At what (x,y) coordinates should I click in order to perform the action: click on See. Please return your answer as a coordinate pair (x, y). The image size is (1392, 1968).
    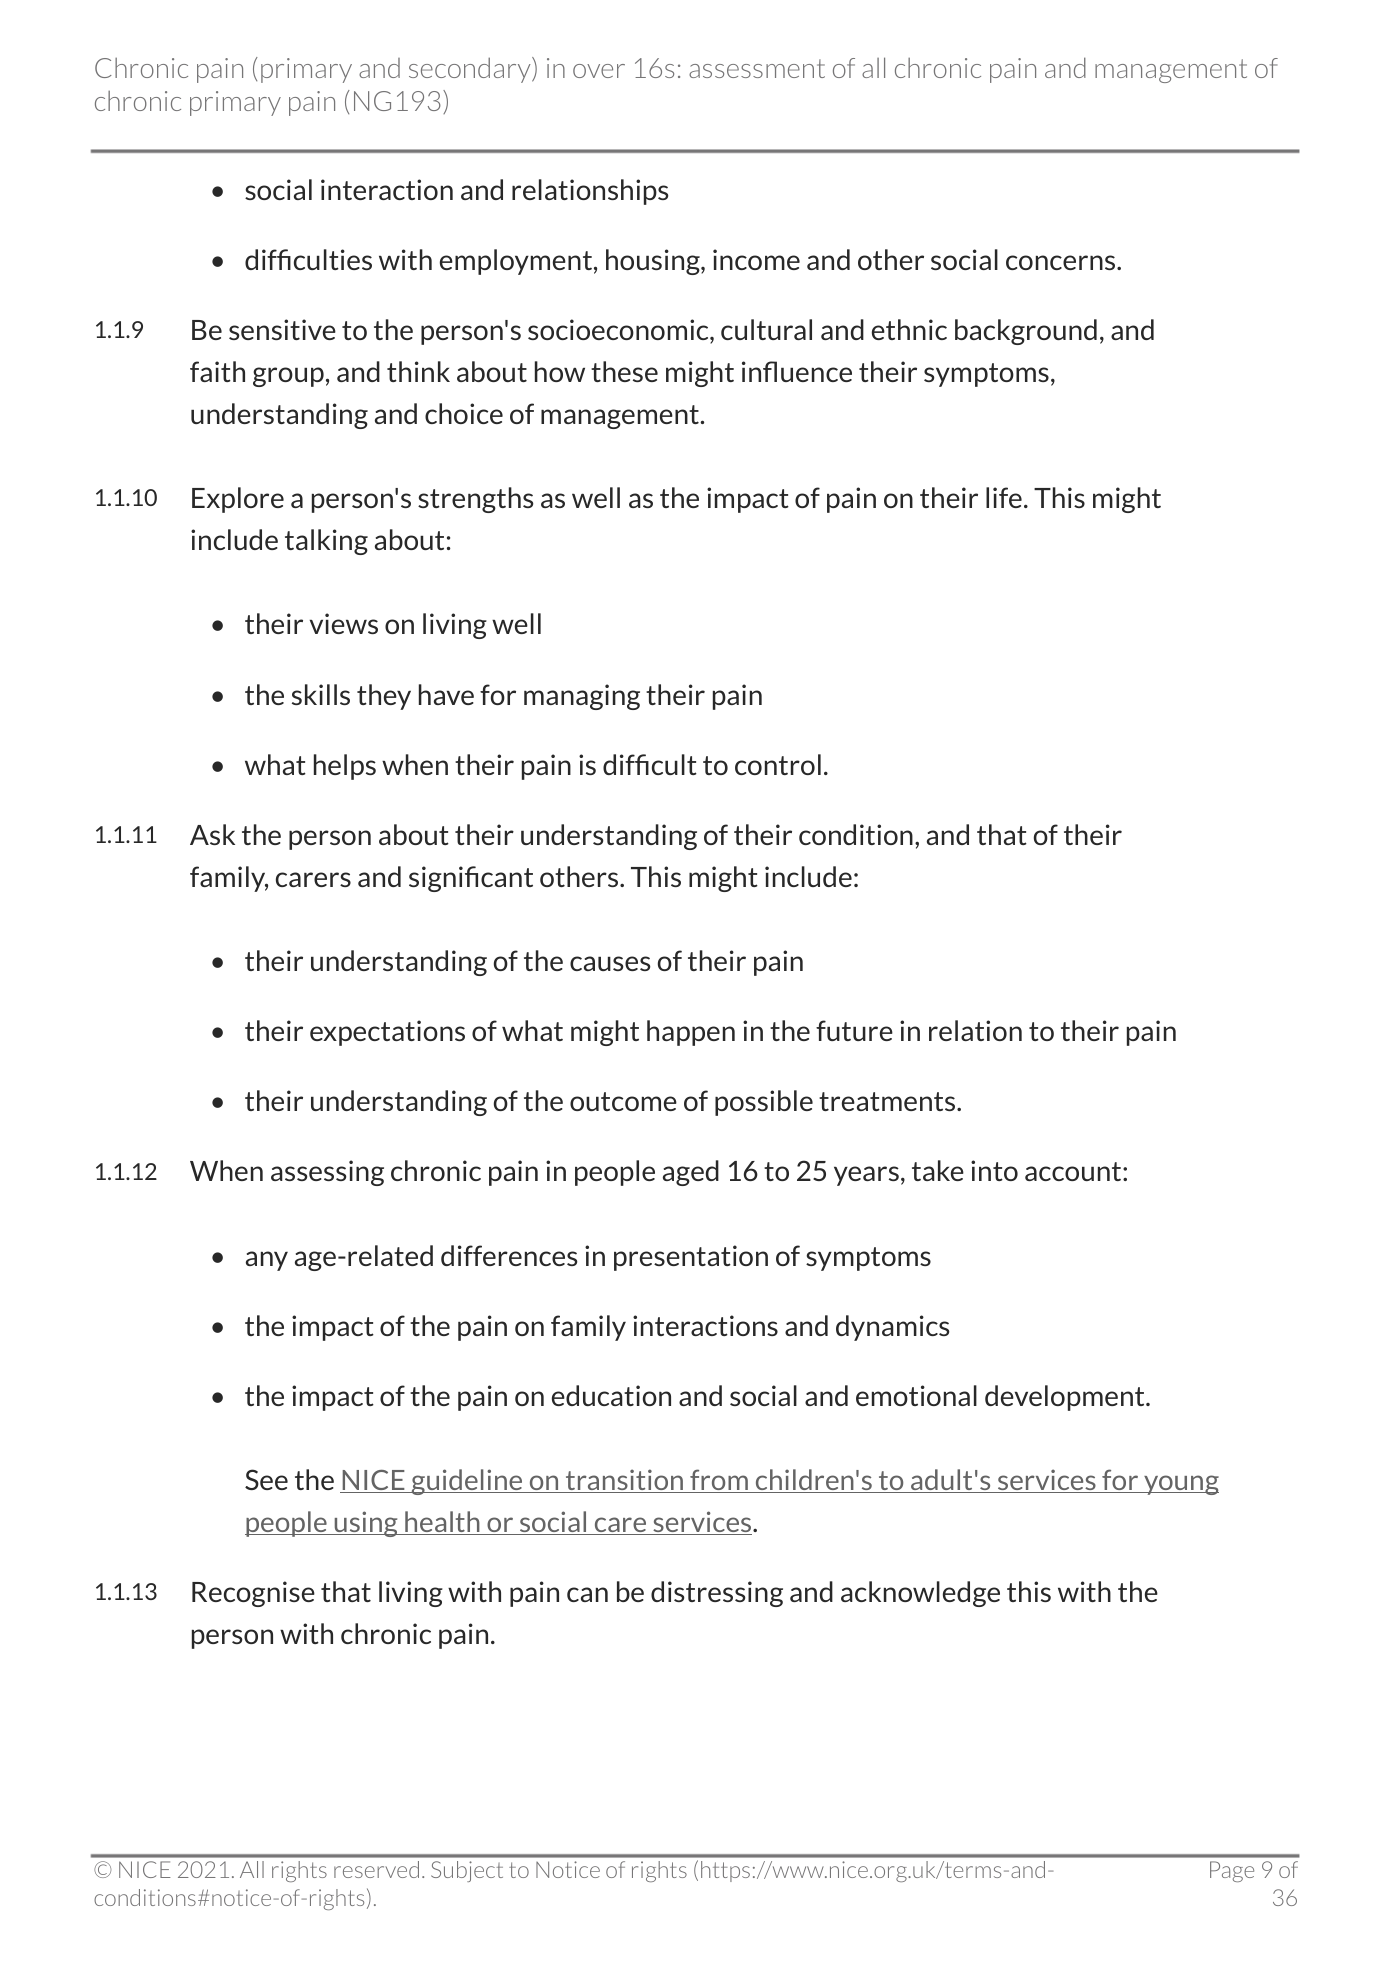
    Looking at the image, I should click on (266, 1479).
